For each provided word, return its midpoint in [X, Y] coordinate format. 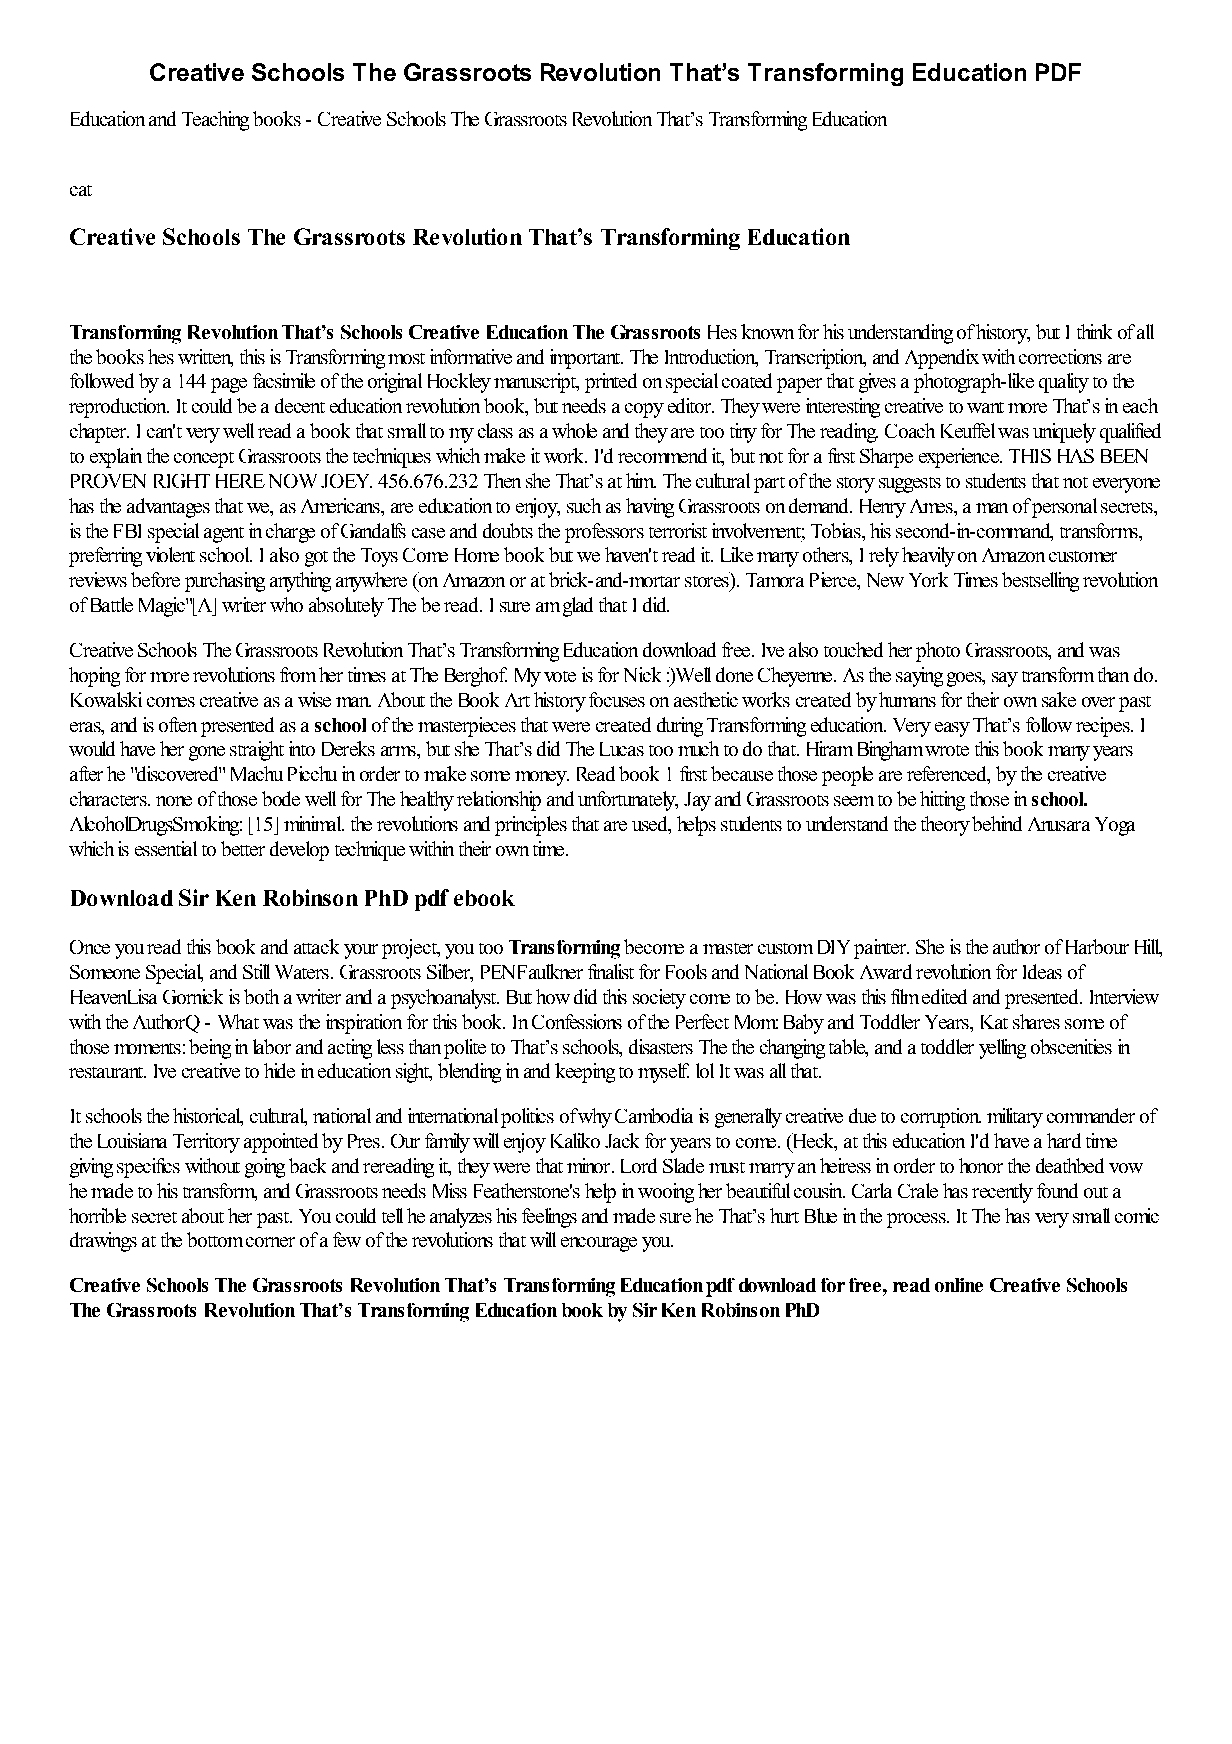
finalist [611, 971]
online [959, 1285]
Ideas [1042, 971]
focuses [617, 699]
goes [965, 679]
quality [1064, 383]
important [586, 359]
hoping [94, 677]
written [205, 357]
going [265, 1168]
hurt [784, 1215]
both [261, 996]
